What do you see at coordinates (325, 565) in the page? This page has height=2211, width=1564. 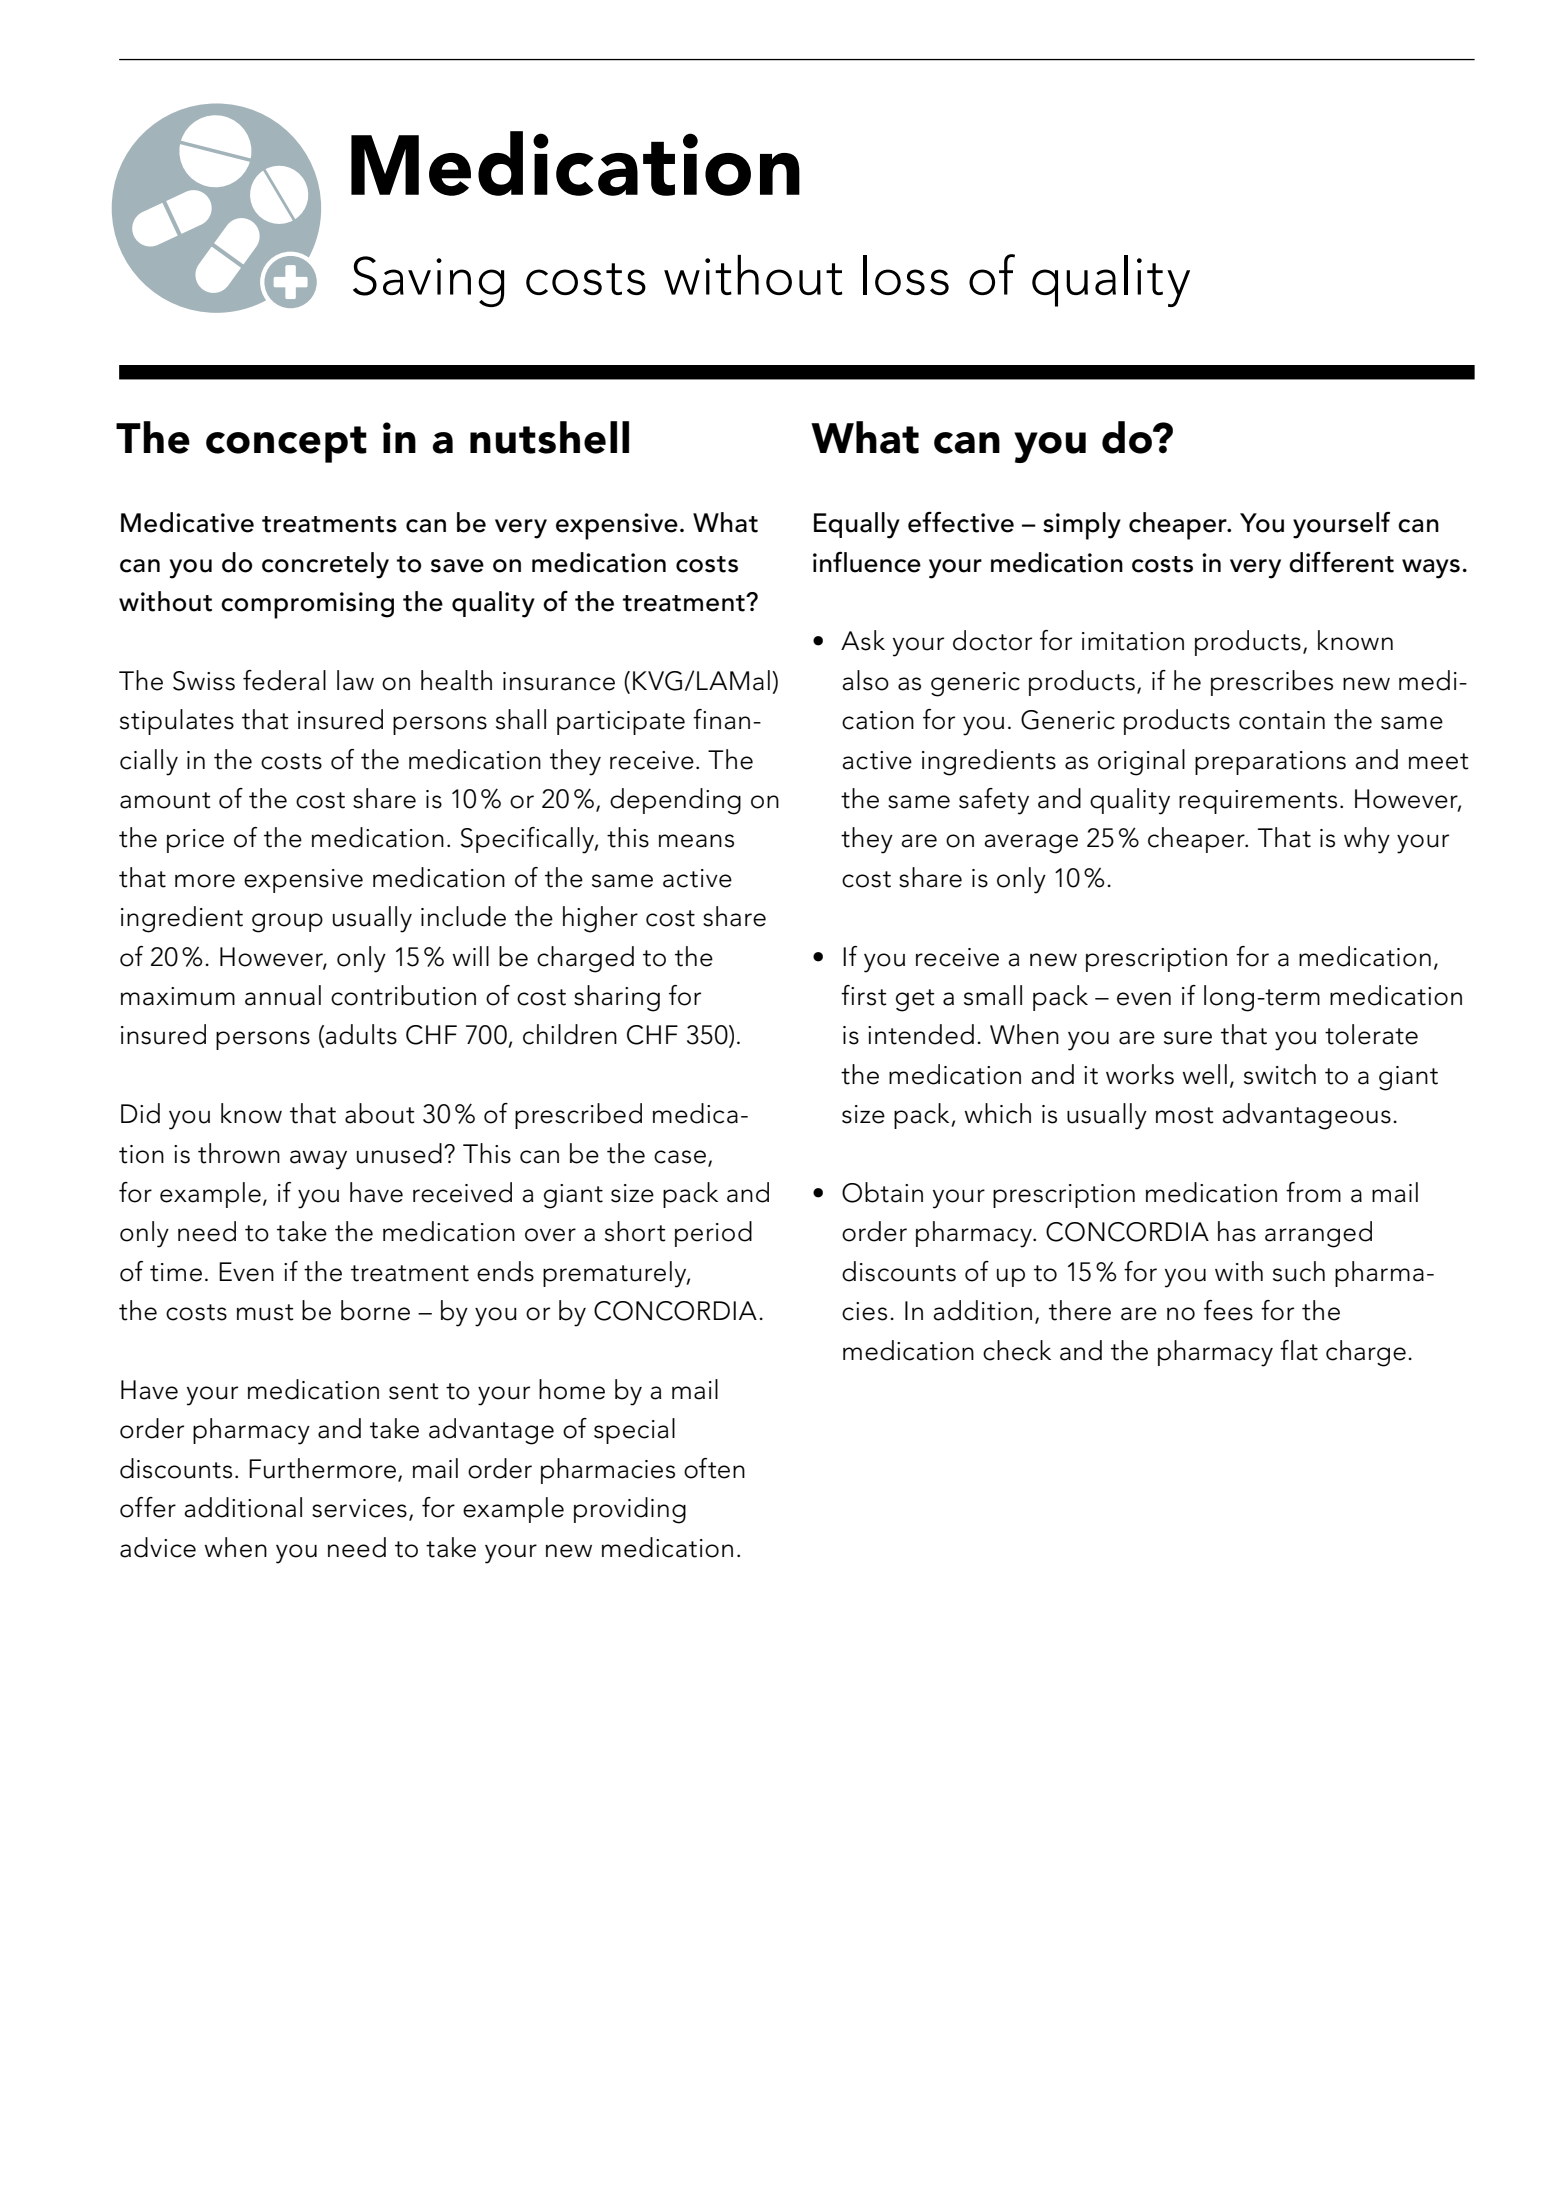 I see `concretely` at bounding box center [325, 565].
